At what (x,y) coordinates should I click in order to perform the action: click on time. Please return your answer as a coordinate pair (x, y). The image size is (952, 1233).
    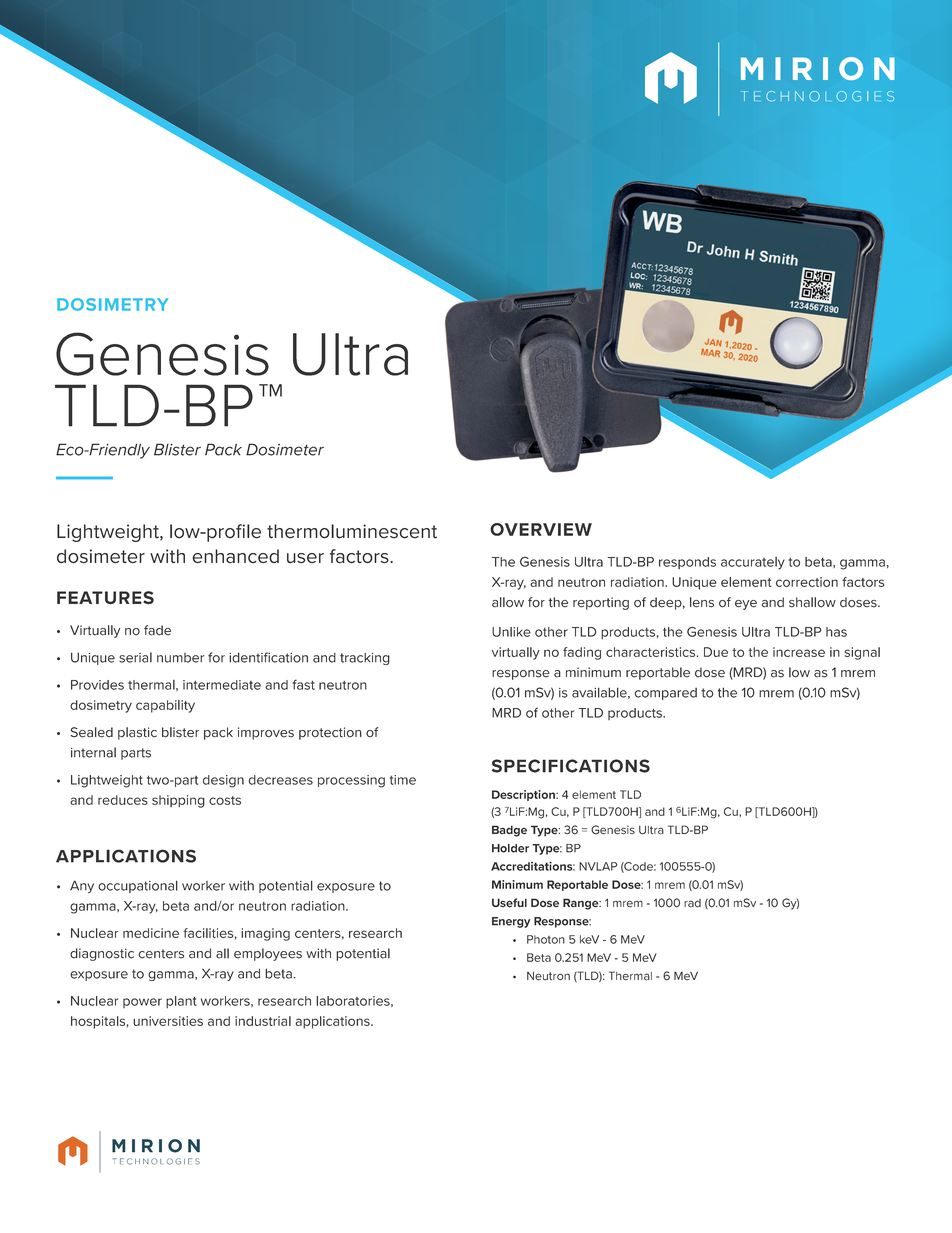
    Looking at the image, I should click on (403, 780).
